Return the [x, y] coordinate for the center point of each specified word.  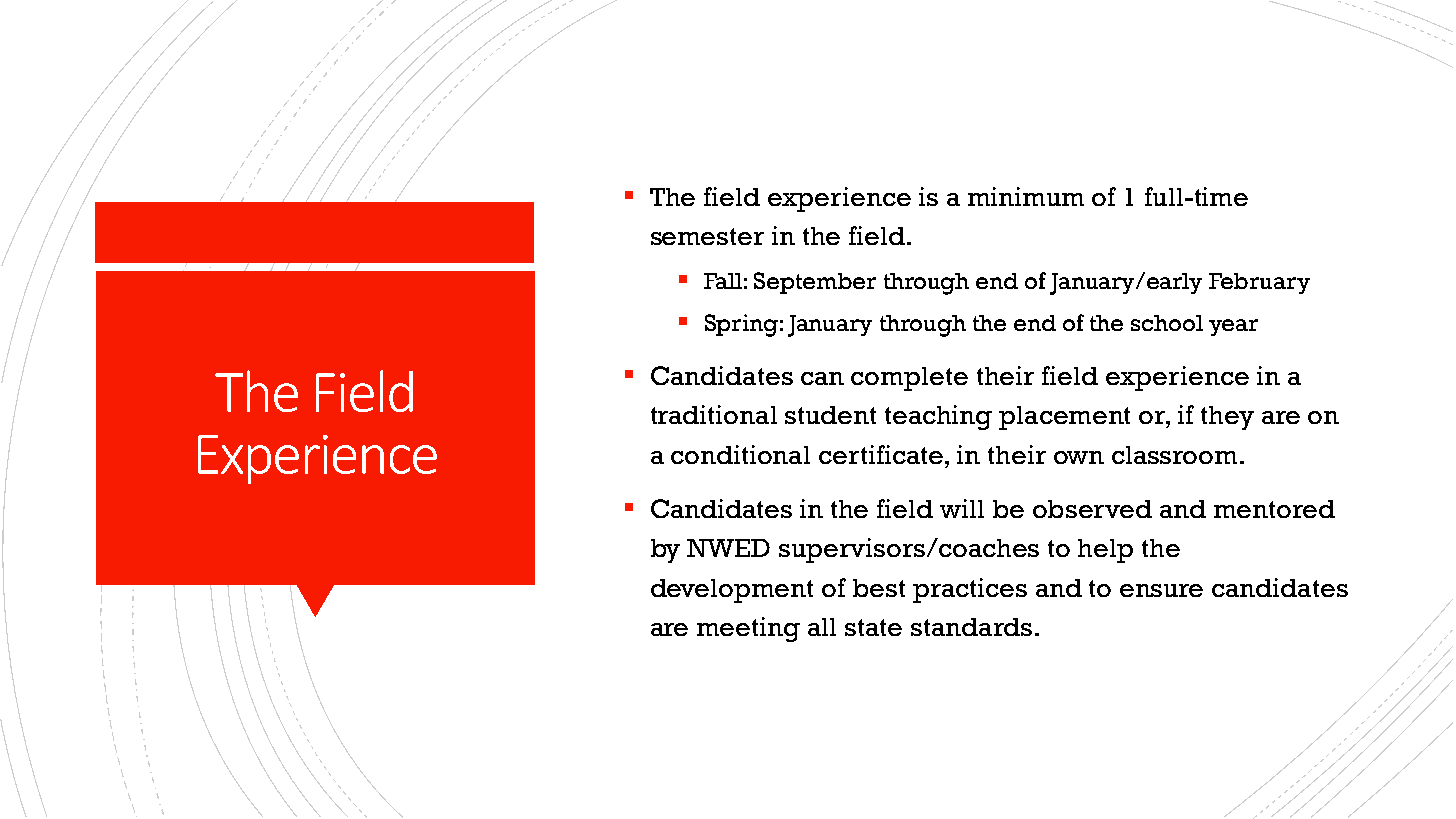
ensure [1161, 590]
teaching [938, 417]
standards [971, 627]
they [1227, 418]
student [830, 415]
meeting [748, 629]
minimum [1026, 196]
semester [707, 236]
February [1259, 283]
